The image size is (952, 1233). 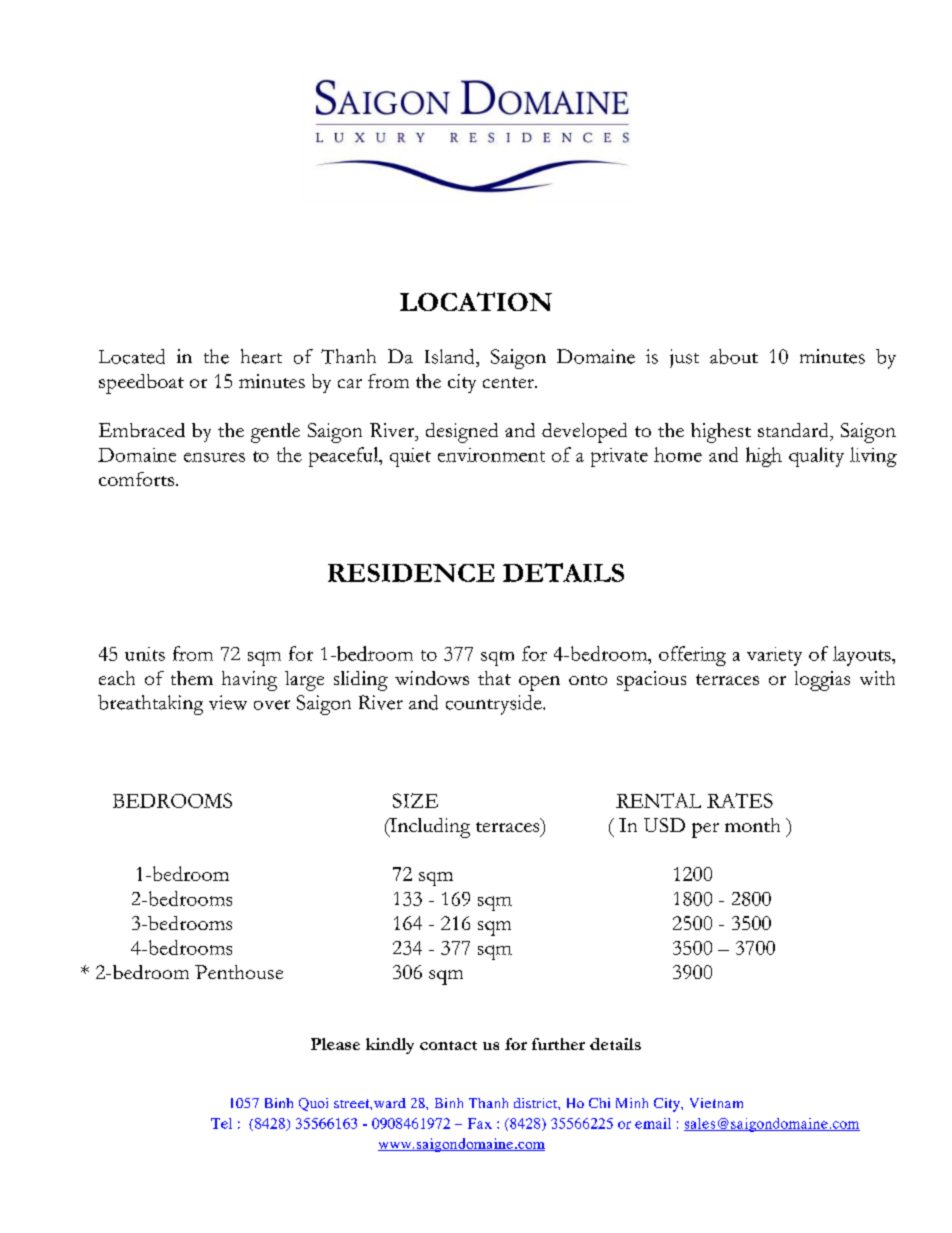 What do you see at coordinates (228, 702) in the page?
I see `view` at bounding box center [228, 702].
